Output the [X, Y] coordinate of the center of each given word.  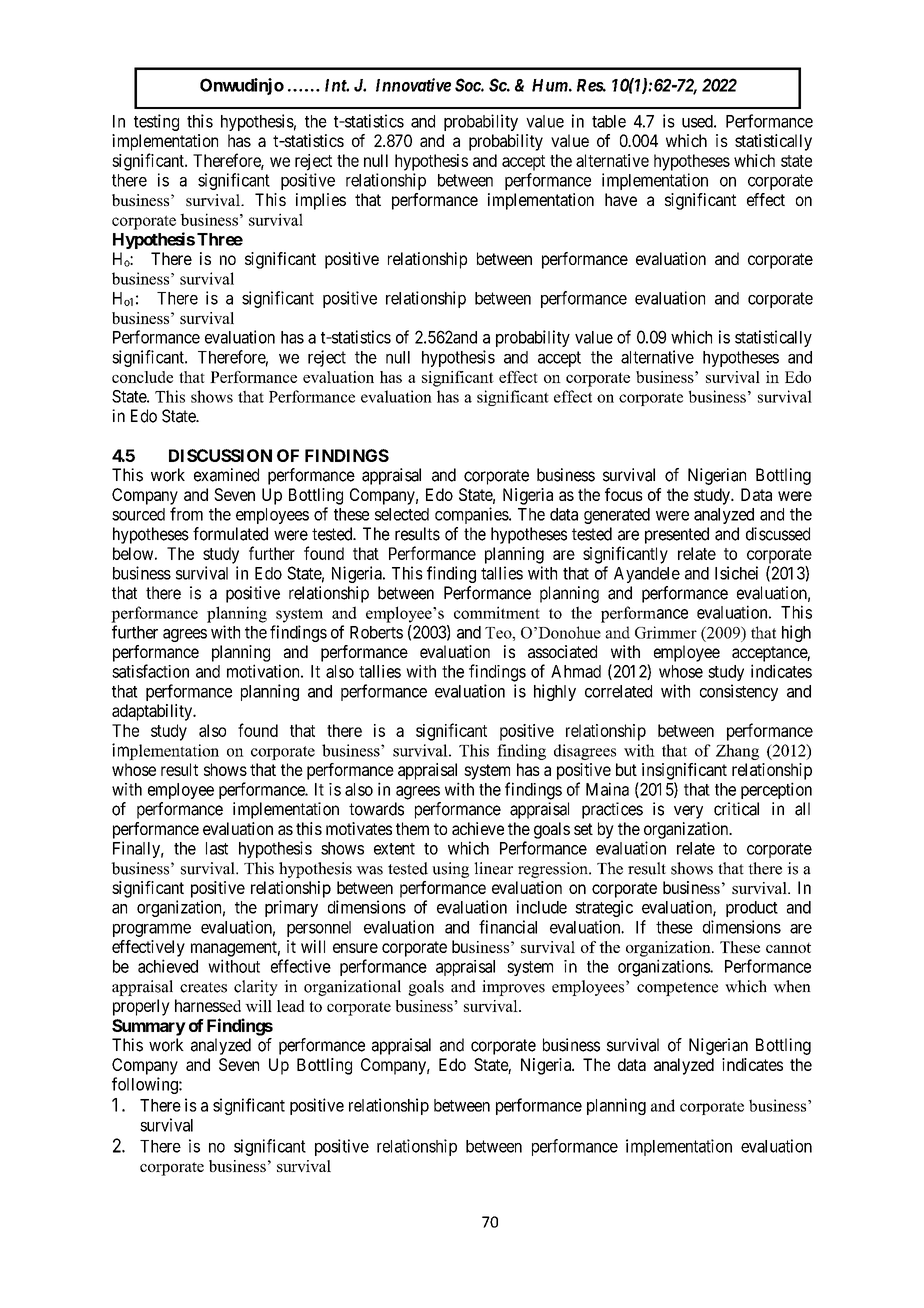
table [609, 121]
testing [156, 122]
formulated [230, 534]
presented [677, 535]
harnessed [208, 1005]
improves [513, 988]
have [621, 199]
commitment [497, 612]
